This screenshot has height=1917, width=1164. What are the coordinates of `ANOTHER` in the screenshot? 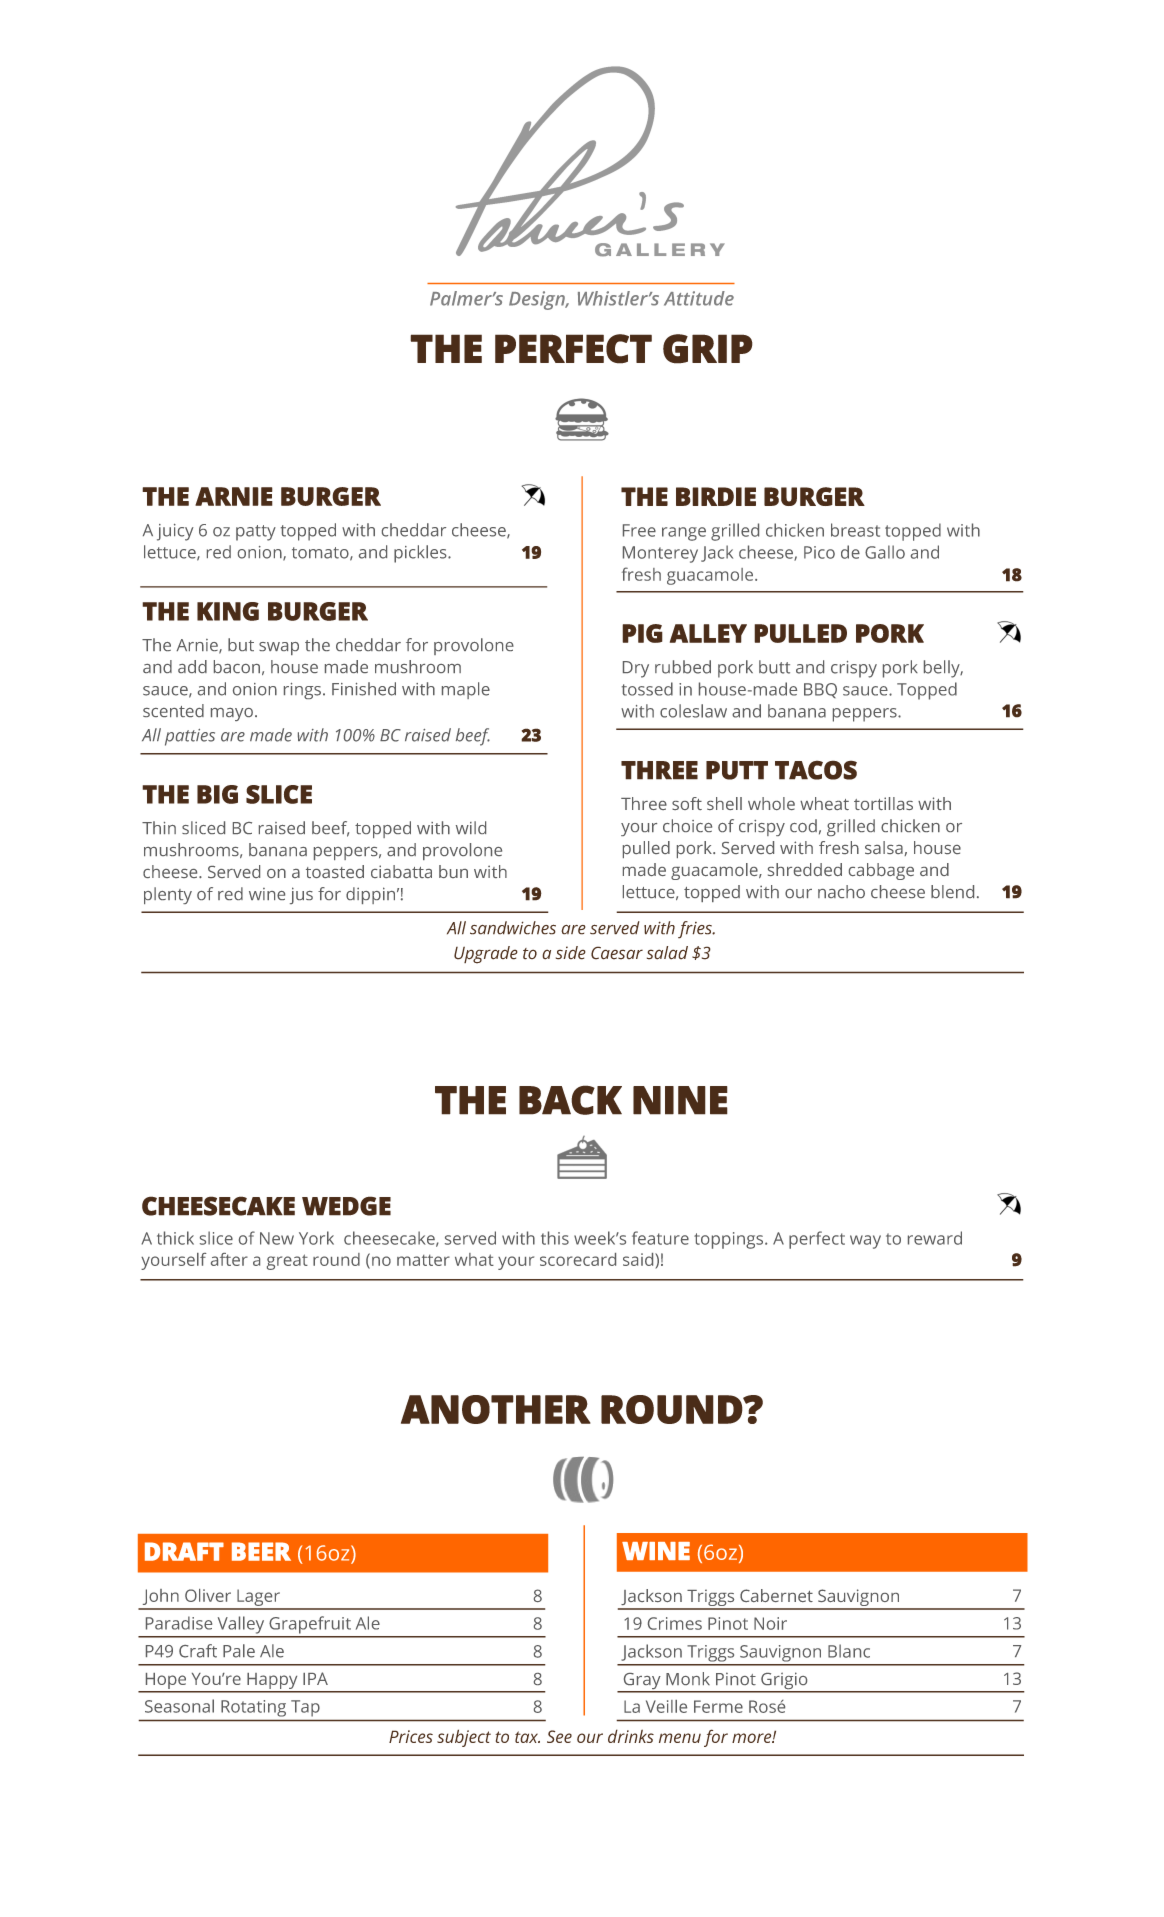 It's located at (496, 1409).
